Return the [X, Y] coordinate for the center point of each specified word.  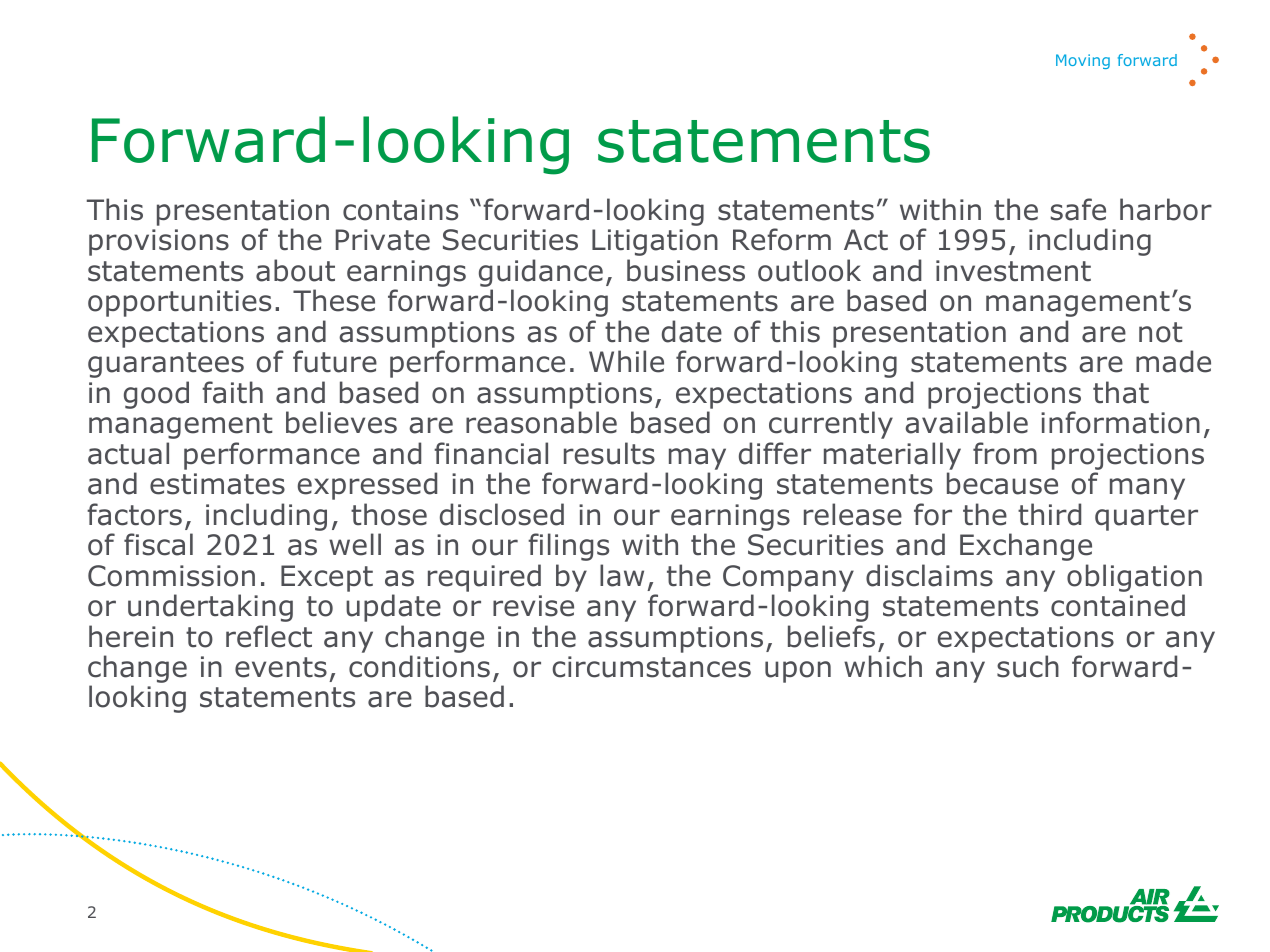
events [281, 667]
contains [400, 210]
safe [1078, 209]
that [1121, 392]
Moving [1083, 61]
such [1028, 666]
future [335, 361]
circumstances [651, 667]
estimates [217, 484]
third [1049, 514]
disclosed [502, 514]
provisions [159, 242]
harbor [1166, 209]
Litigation [655, 242]
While [626, 361]
